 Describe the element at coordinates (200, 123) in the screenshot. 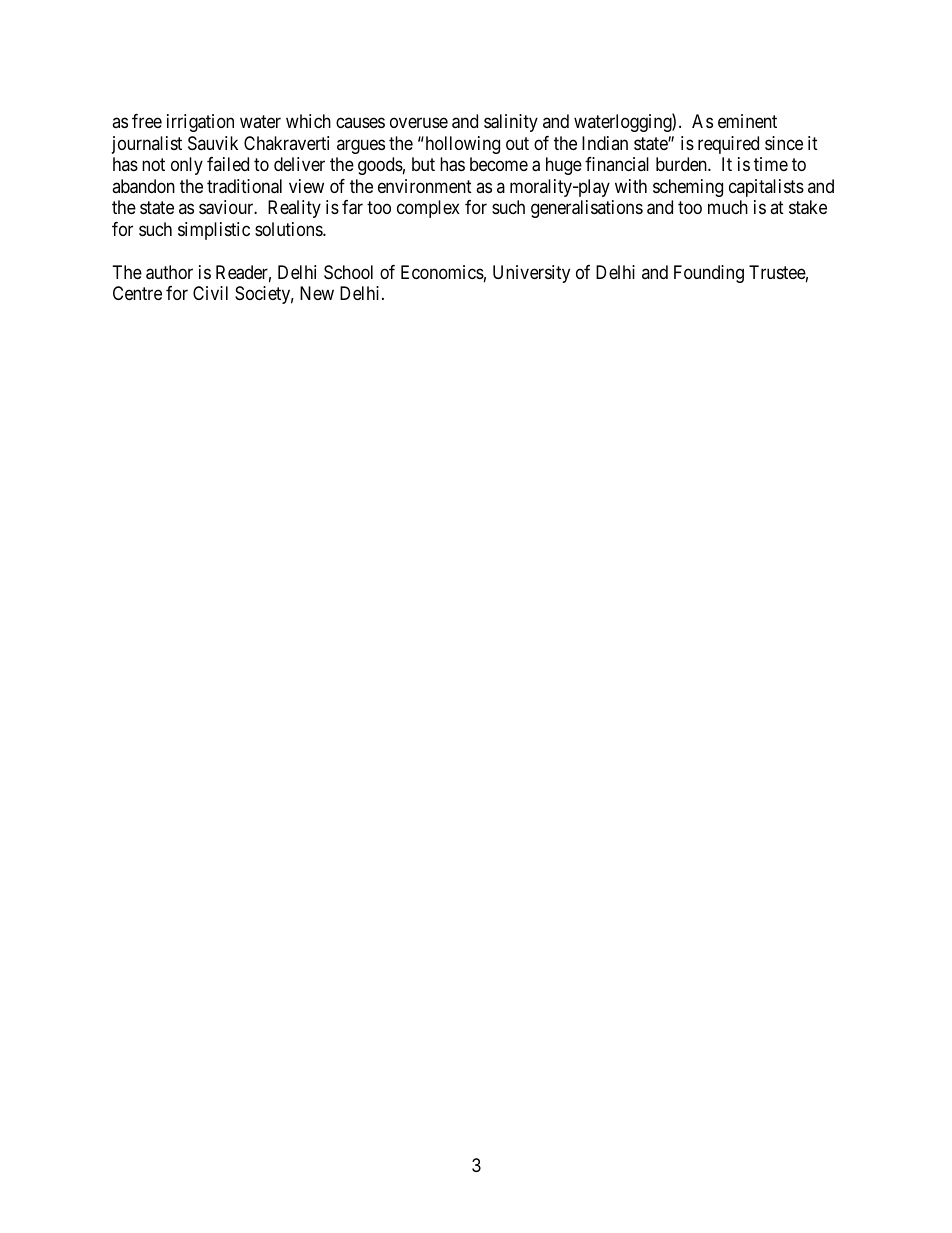

I see `irrigation` at that location.
